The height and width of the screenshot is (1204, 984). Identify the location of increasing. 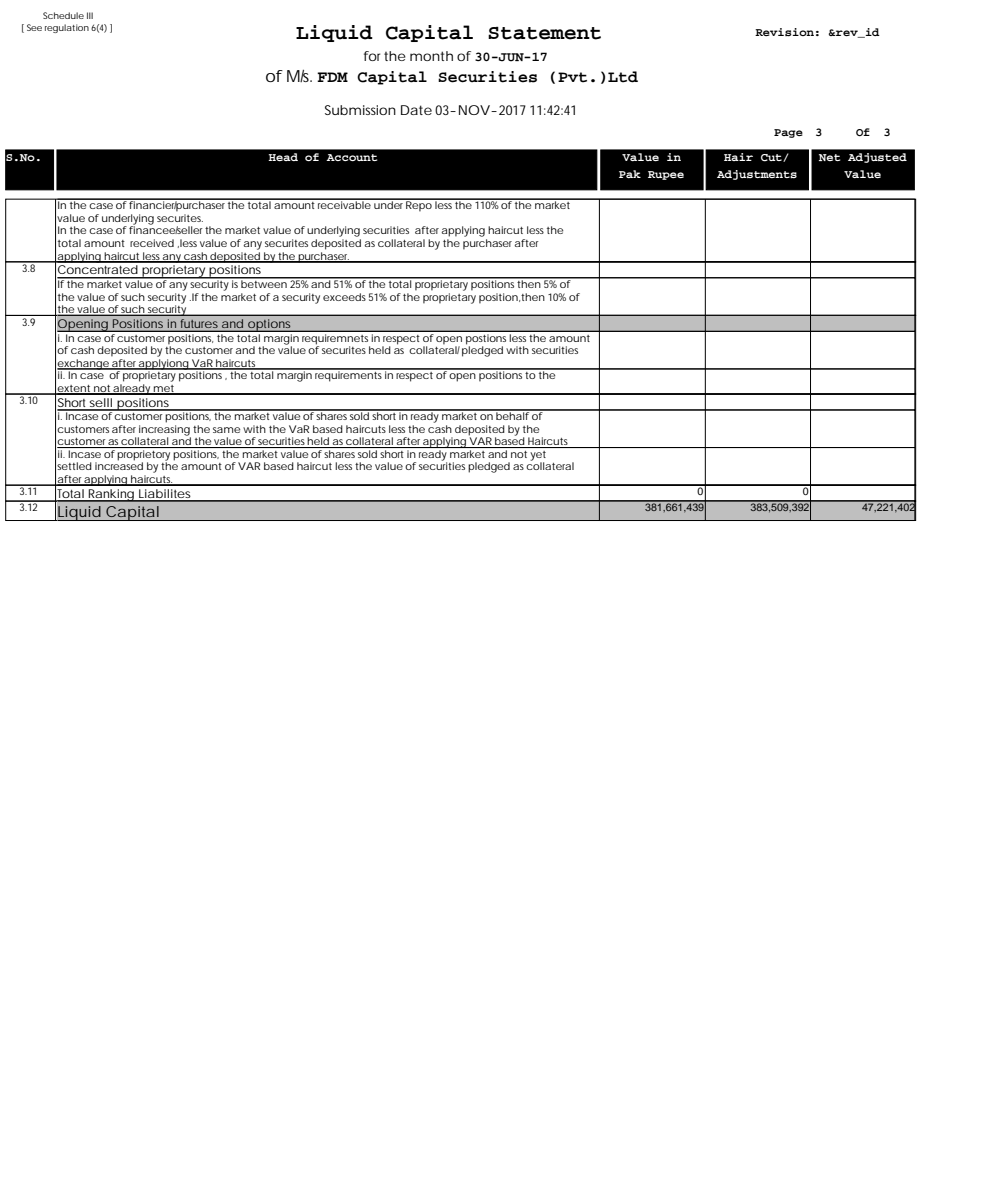
(164, 431).
